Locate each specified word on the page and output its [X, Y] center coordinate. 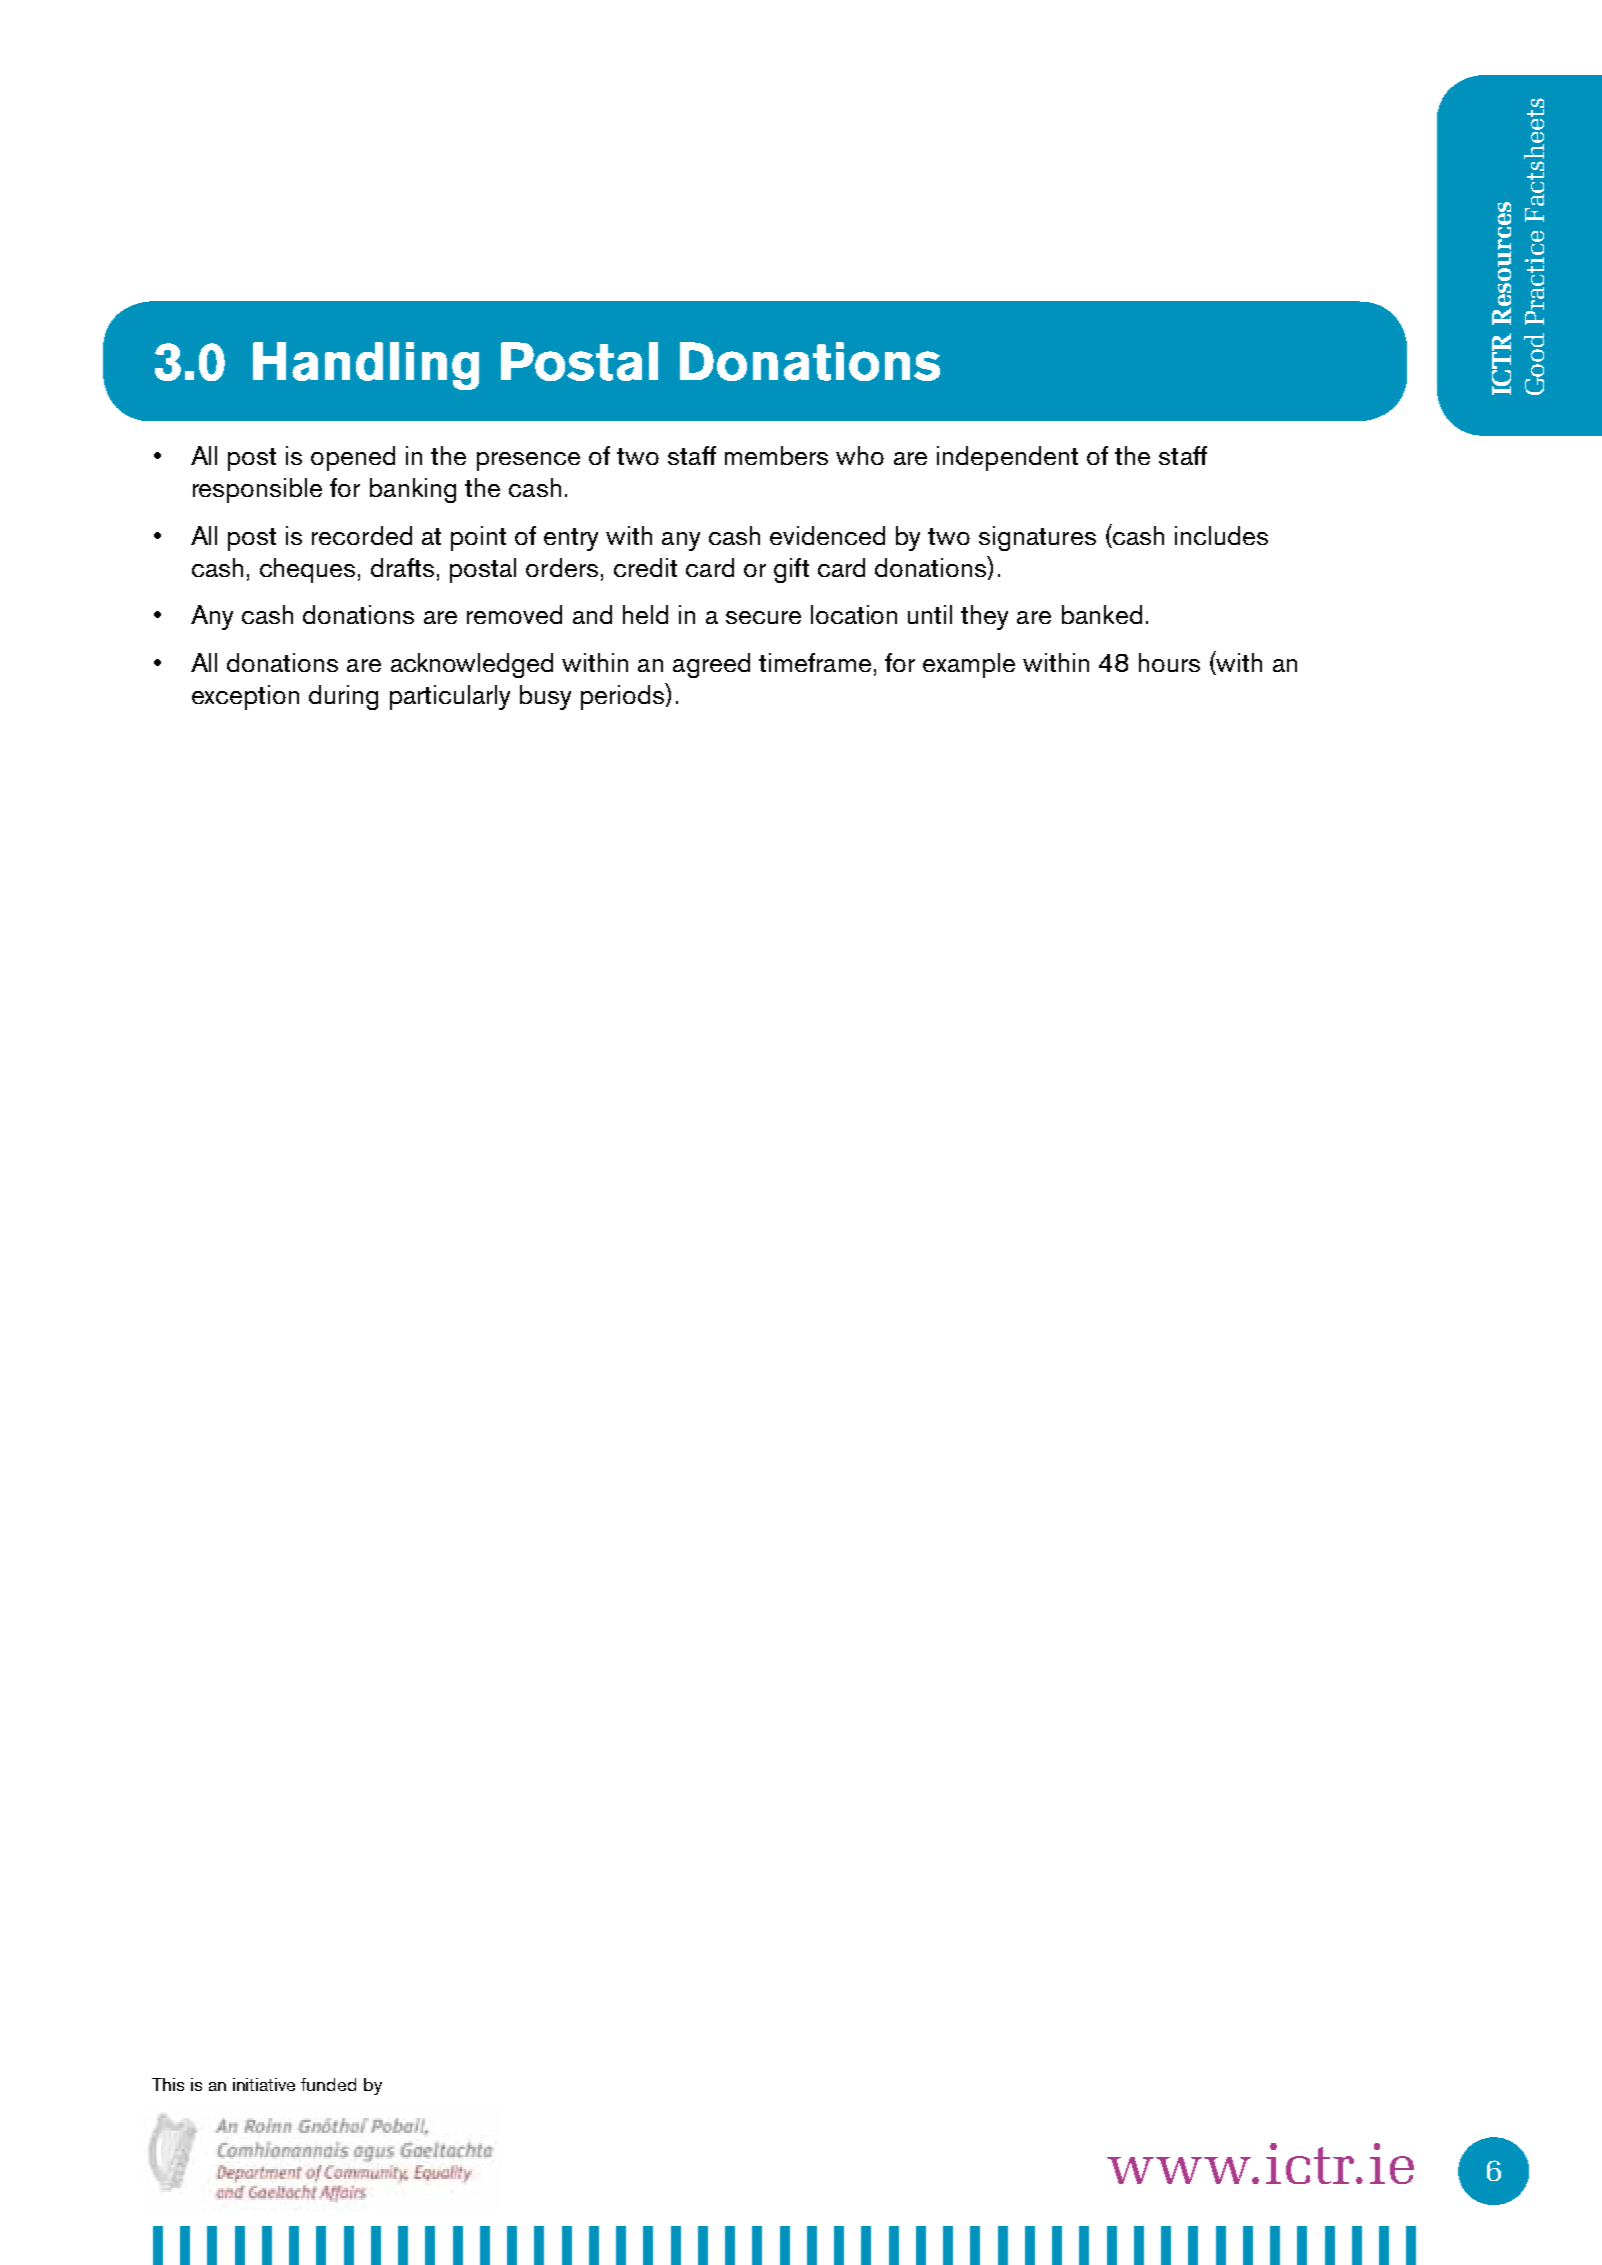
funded [328, 2084]
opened [353, 458]
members [776, 455]
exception [245, 697]
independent [1007, 458]
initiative [264, 2084]
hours [1169, 662]
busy [545, 697]
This [168, 2084]
